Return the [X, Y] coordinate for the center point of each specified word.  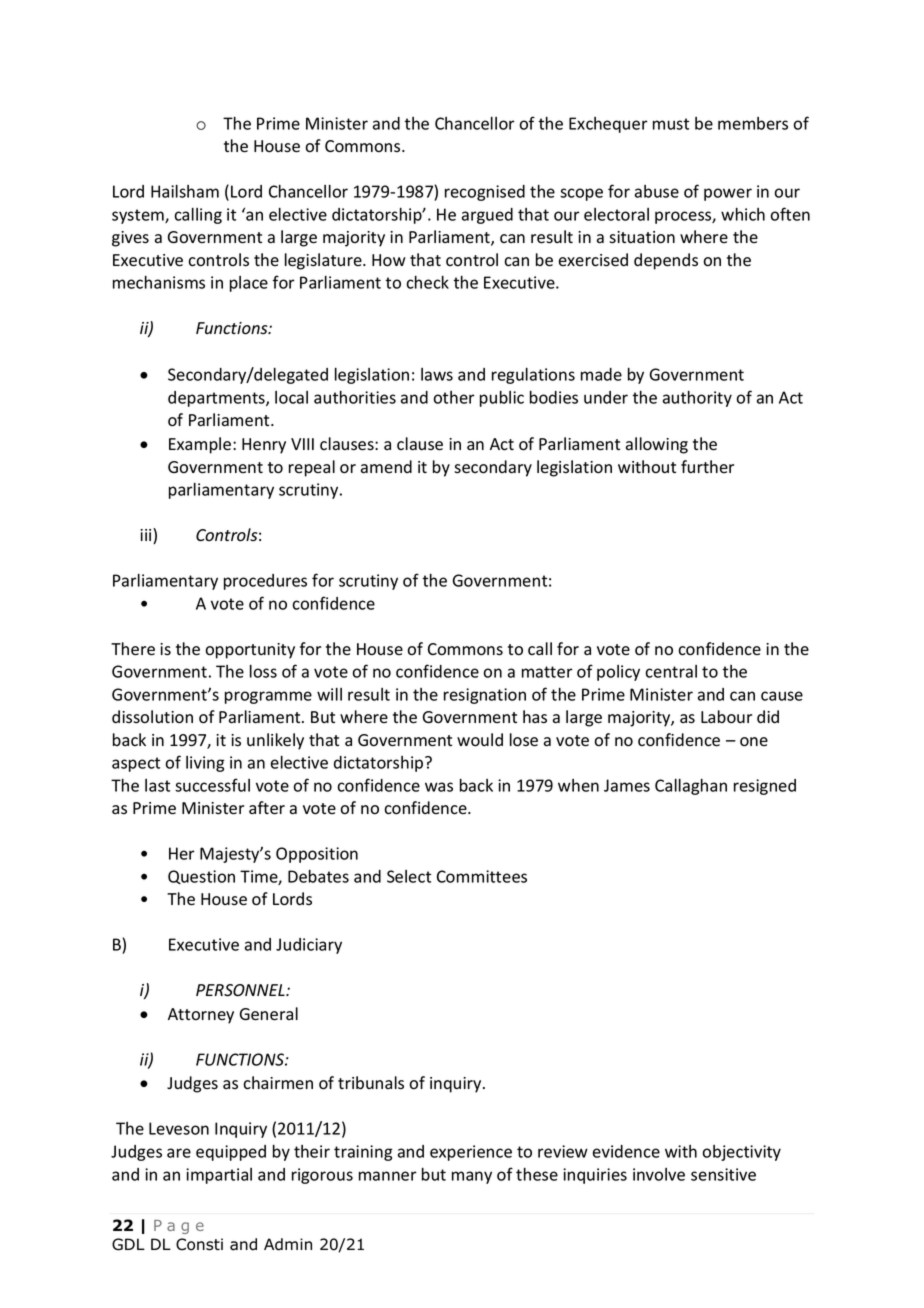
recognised [485, 193]
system [139, 216]
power [728, 194]
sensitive [723, 1174]
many [472, 1177]
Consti [199, 1244]
